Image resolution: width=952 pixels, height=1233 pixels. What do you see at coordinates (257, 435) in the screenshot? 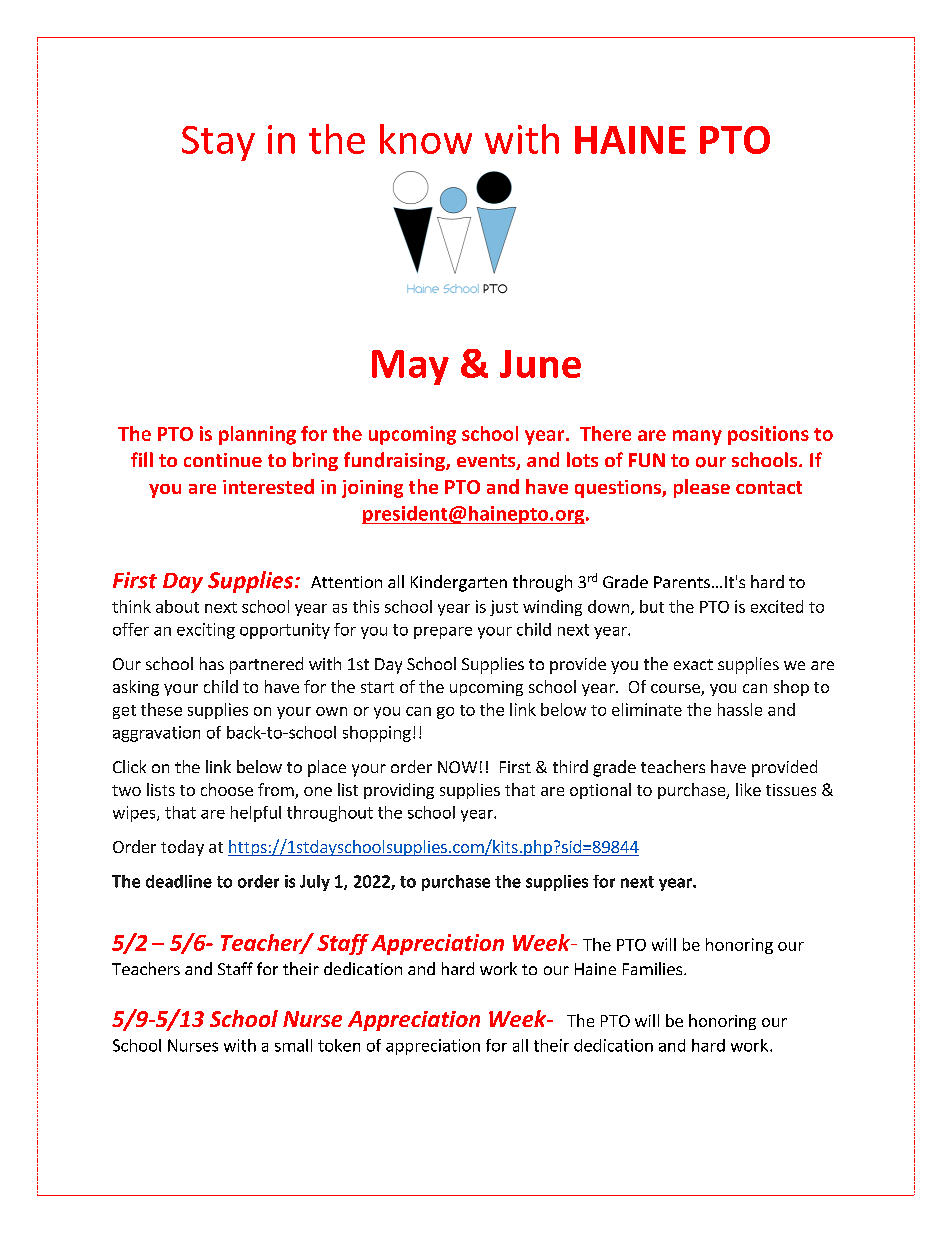
I see `planning` at bounding box center [257, 435].
